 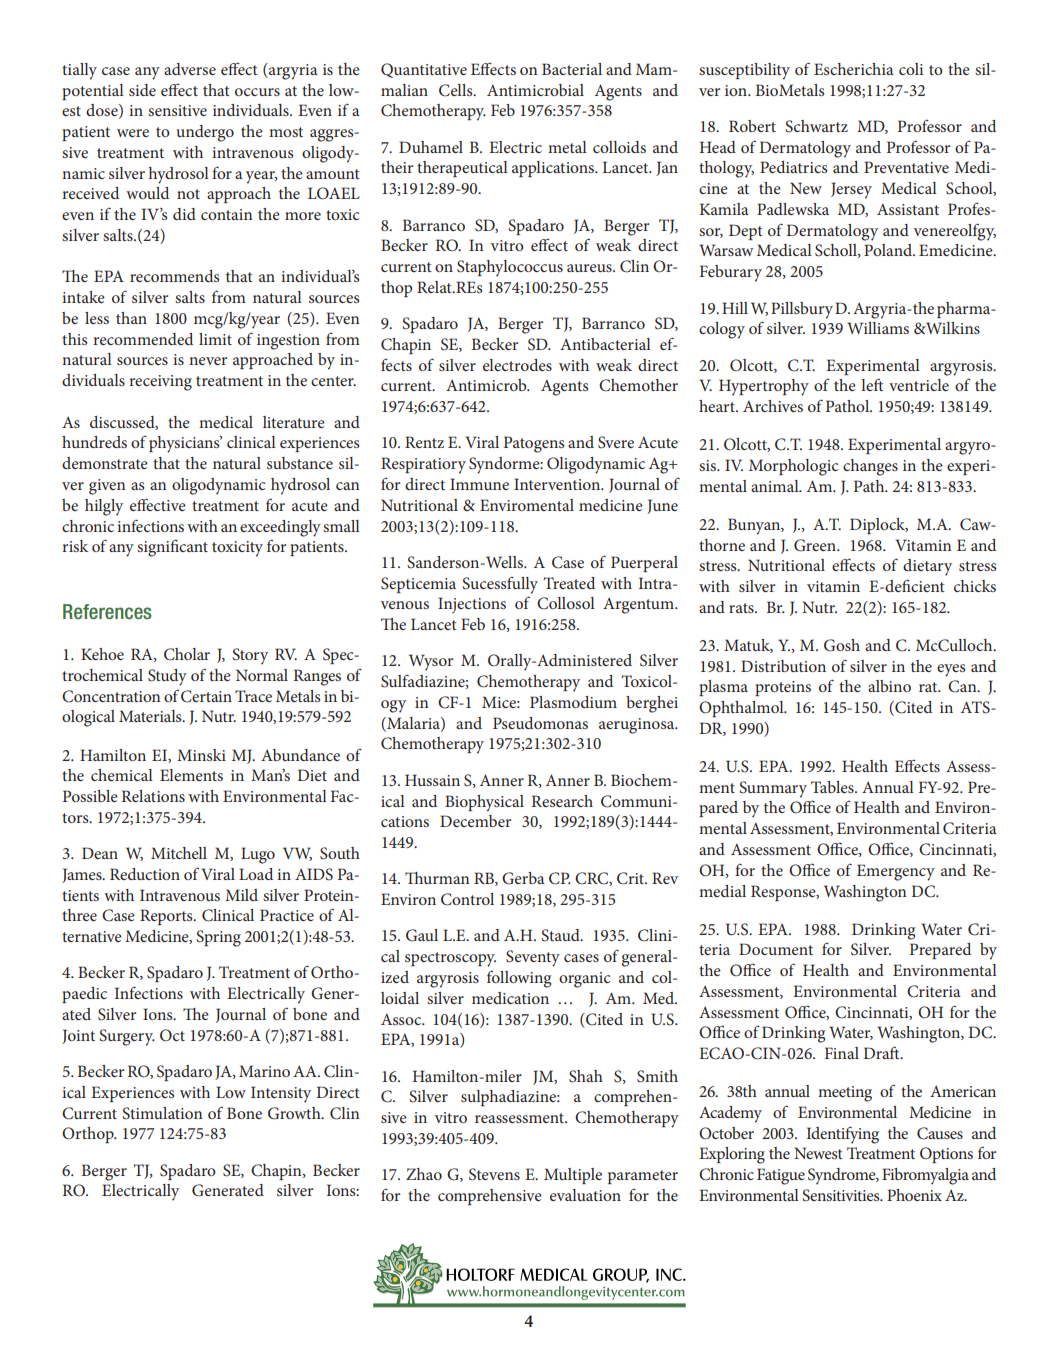 I want to click on sensitive, so click(x=177, y=110).
